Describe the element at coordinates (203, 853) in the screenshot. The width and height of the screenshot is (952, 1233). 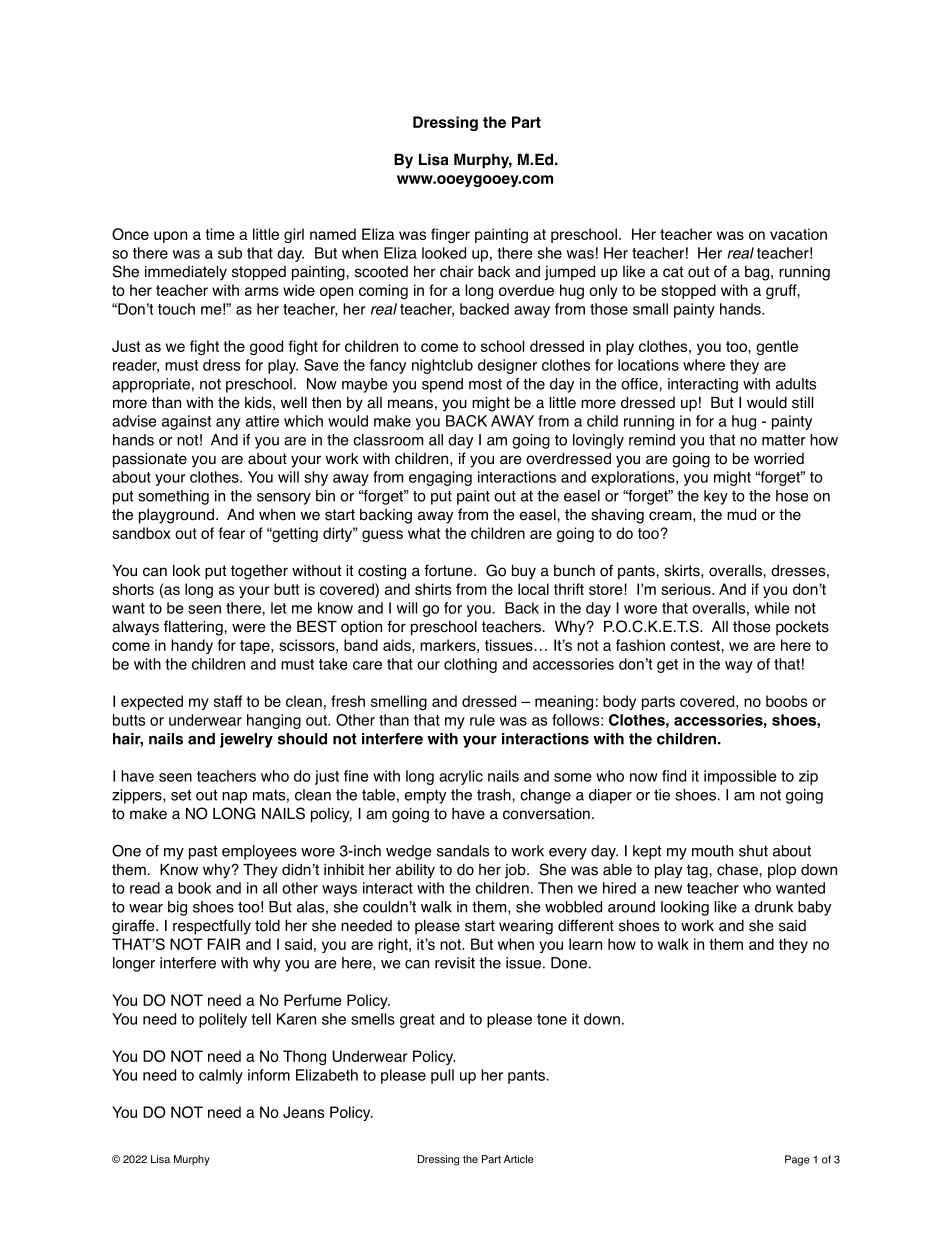
I see `past` at that location.
